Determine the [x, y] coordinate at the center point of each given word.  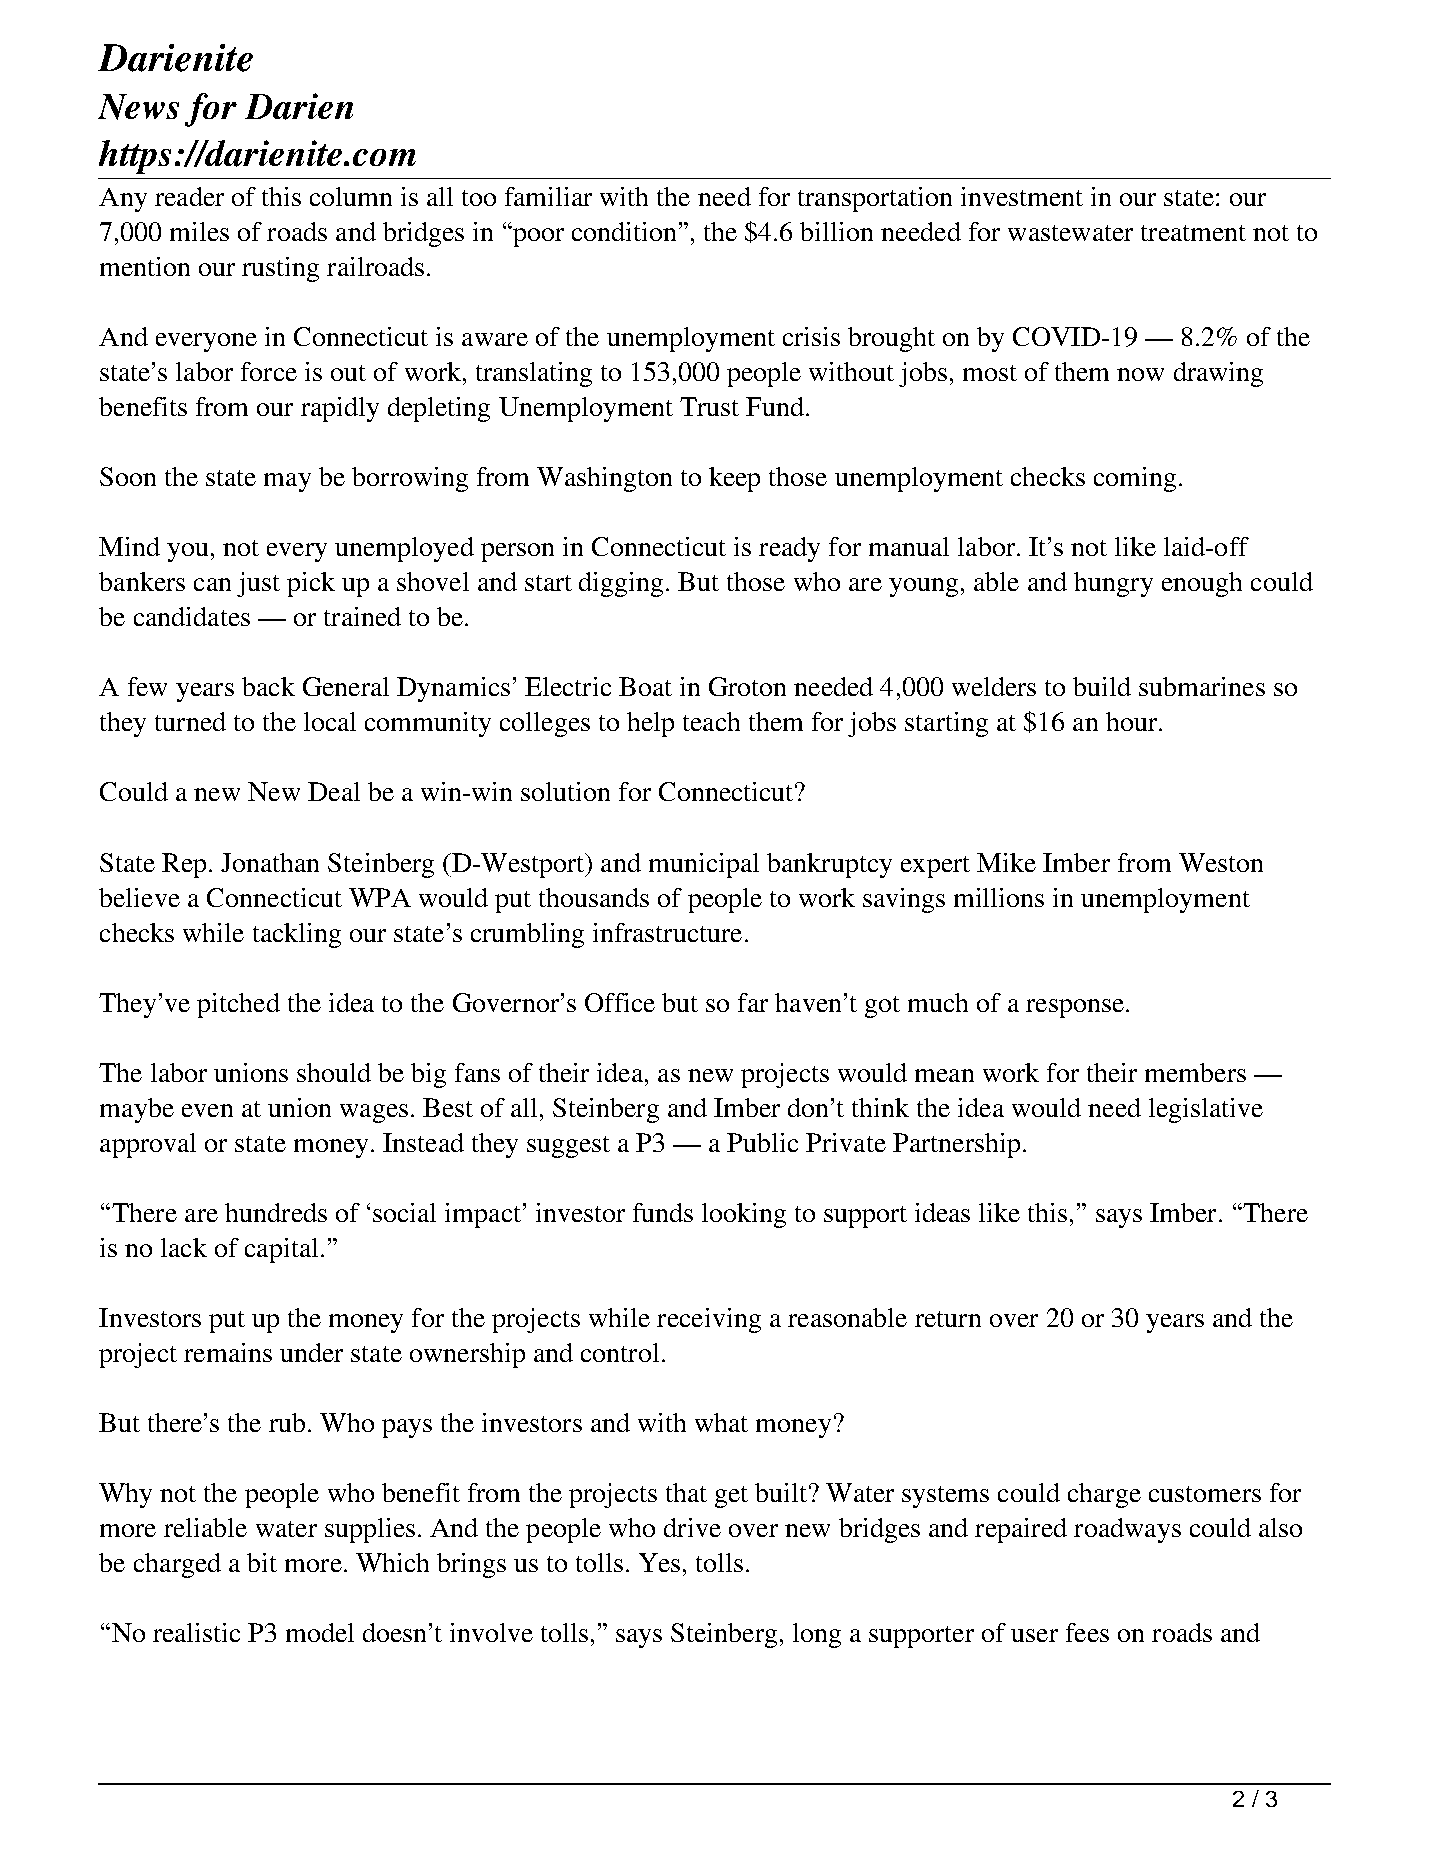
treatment [1193, 233]
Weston [1221, 862]
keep [734, 479]
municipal [704, 865]
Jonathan [270, 862]
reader [189, 196]
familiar [548, 196]
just [258, 584]
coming [1135, 479]
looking [744, 1215]
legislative [1206, 1110]
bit [262, 1562]
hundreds [276, 1212]
